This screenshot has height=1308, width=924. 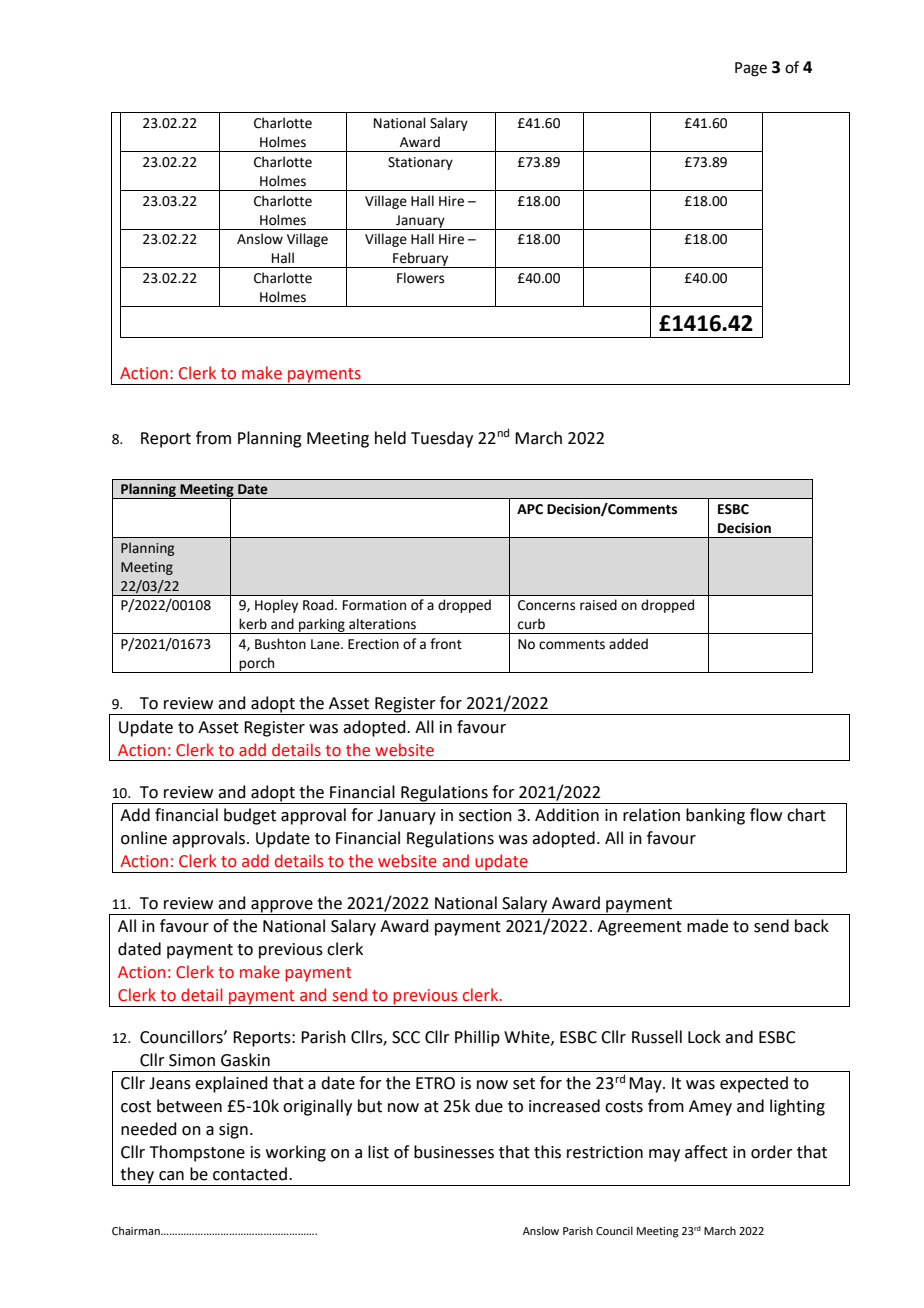 I want to click on made, so click(x=707, y=926).
